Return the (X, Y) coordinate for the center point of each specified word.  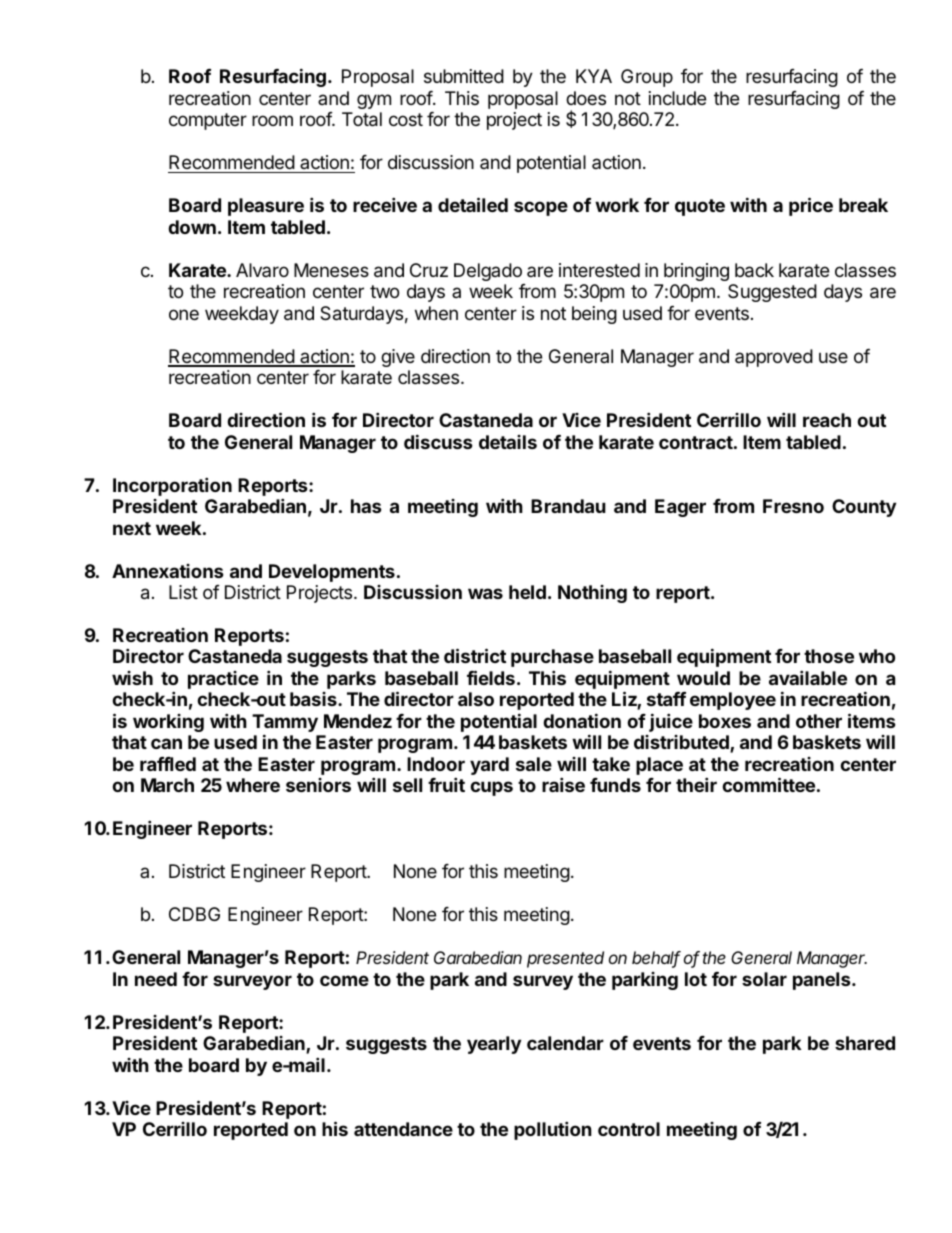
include (677, 98)
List (183, 592)
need (156, 979)
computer (208, 121)
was (485, 593)
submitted (464, 76)
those (829, 656)
